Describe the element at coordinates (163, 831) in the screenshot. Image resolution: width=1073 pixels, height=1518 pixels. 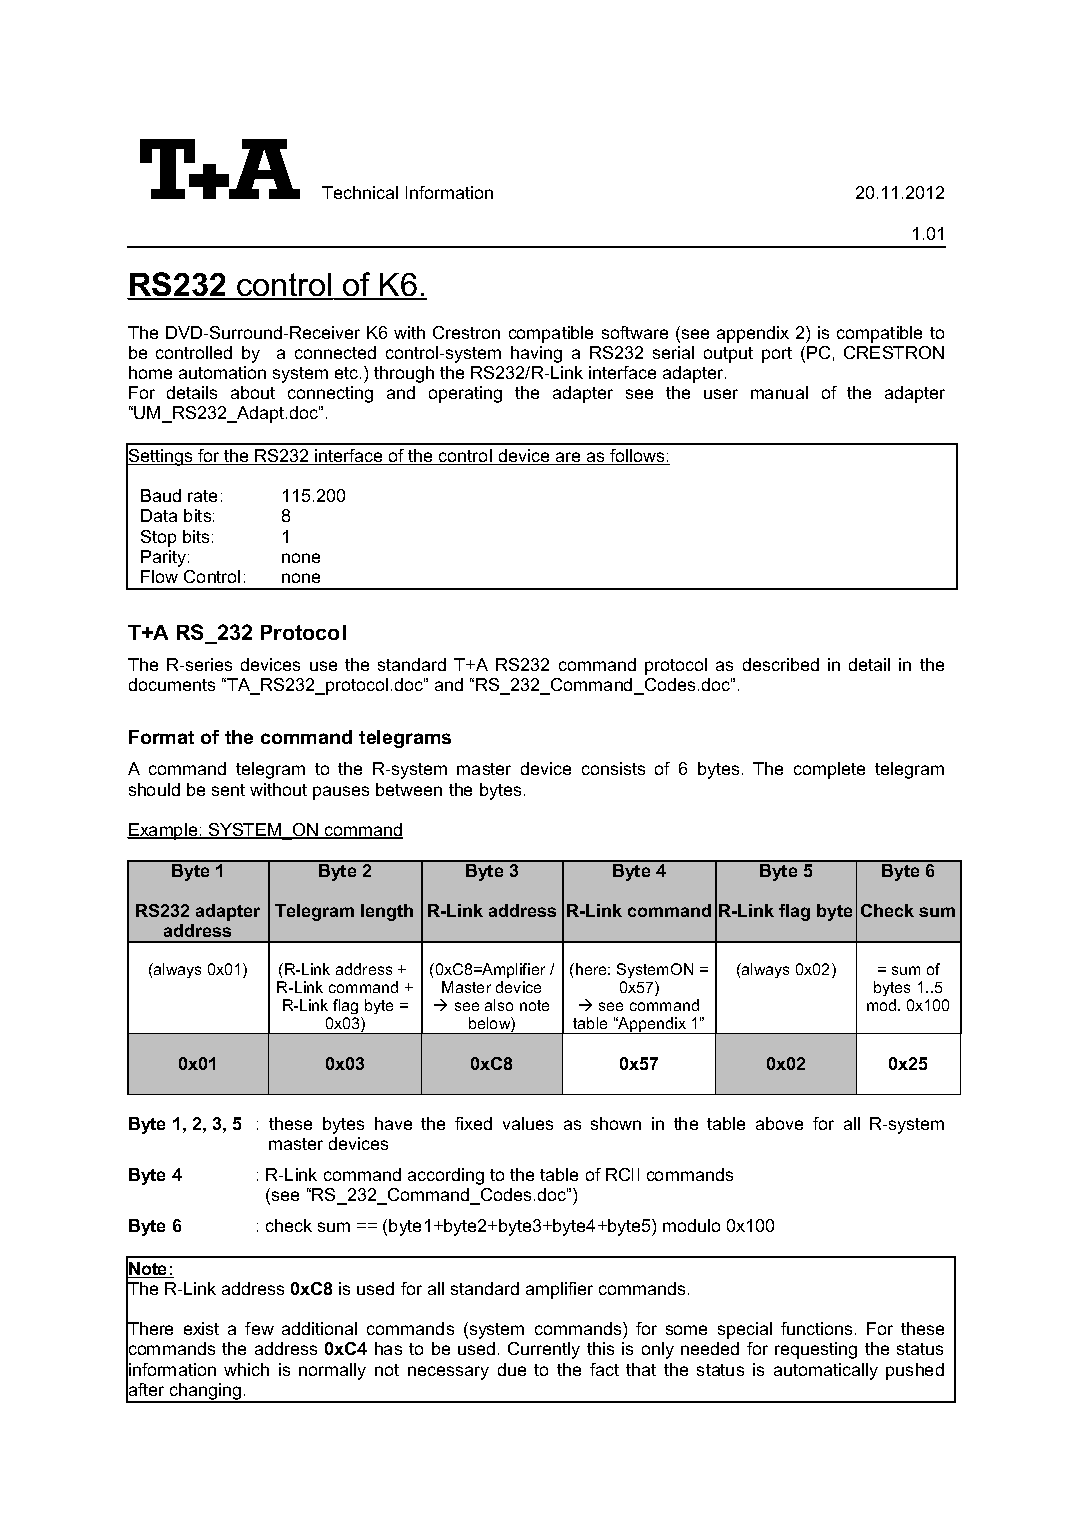
I see `Example` at that location.
